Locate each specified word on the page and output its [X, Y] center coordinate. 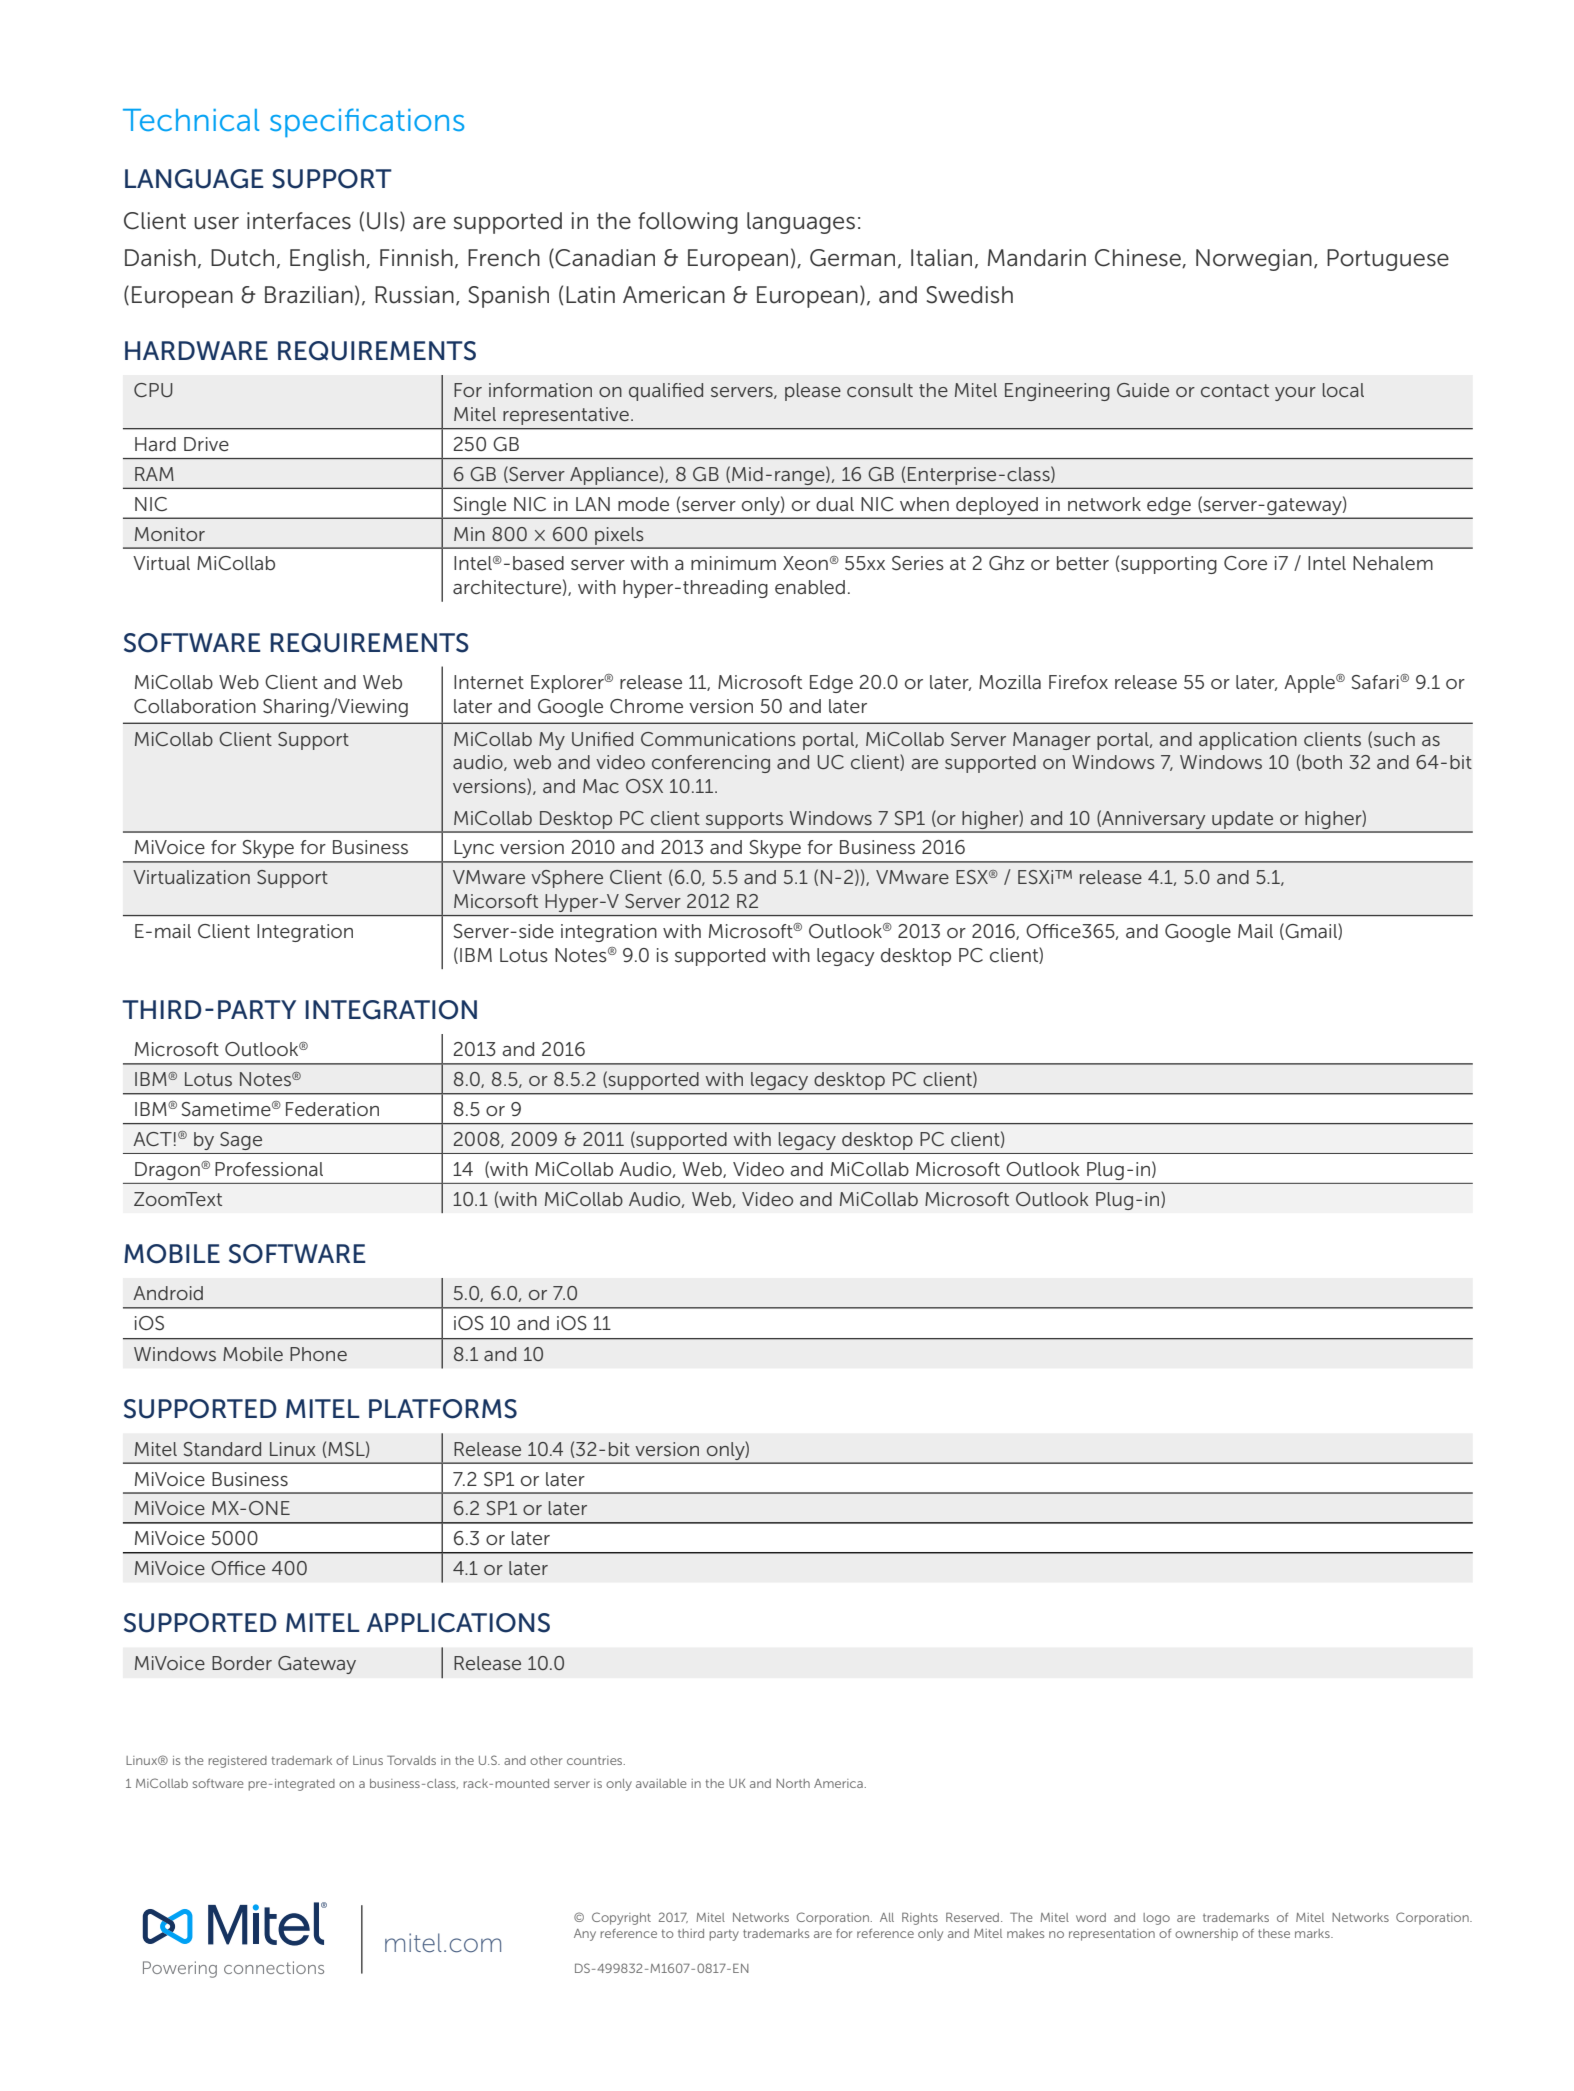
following [688, 223]
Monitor [170, 534]
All [887, 1917]
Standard [222, 1449]
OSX [644, 786]
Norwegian [1254, 260]
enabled [810, 587]
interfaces [299, 221]
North [793, 1783]
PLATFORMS [443, 1409]
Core [1245, 563]
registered [237, 1762]
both [1322, 762]
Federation [332, 1109]
